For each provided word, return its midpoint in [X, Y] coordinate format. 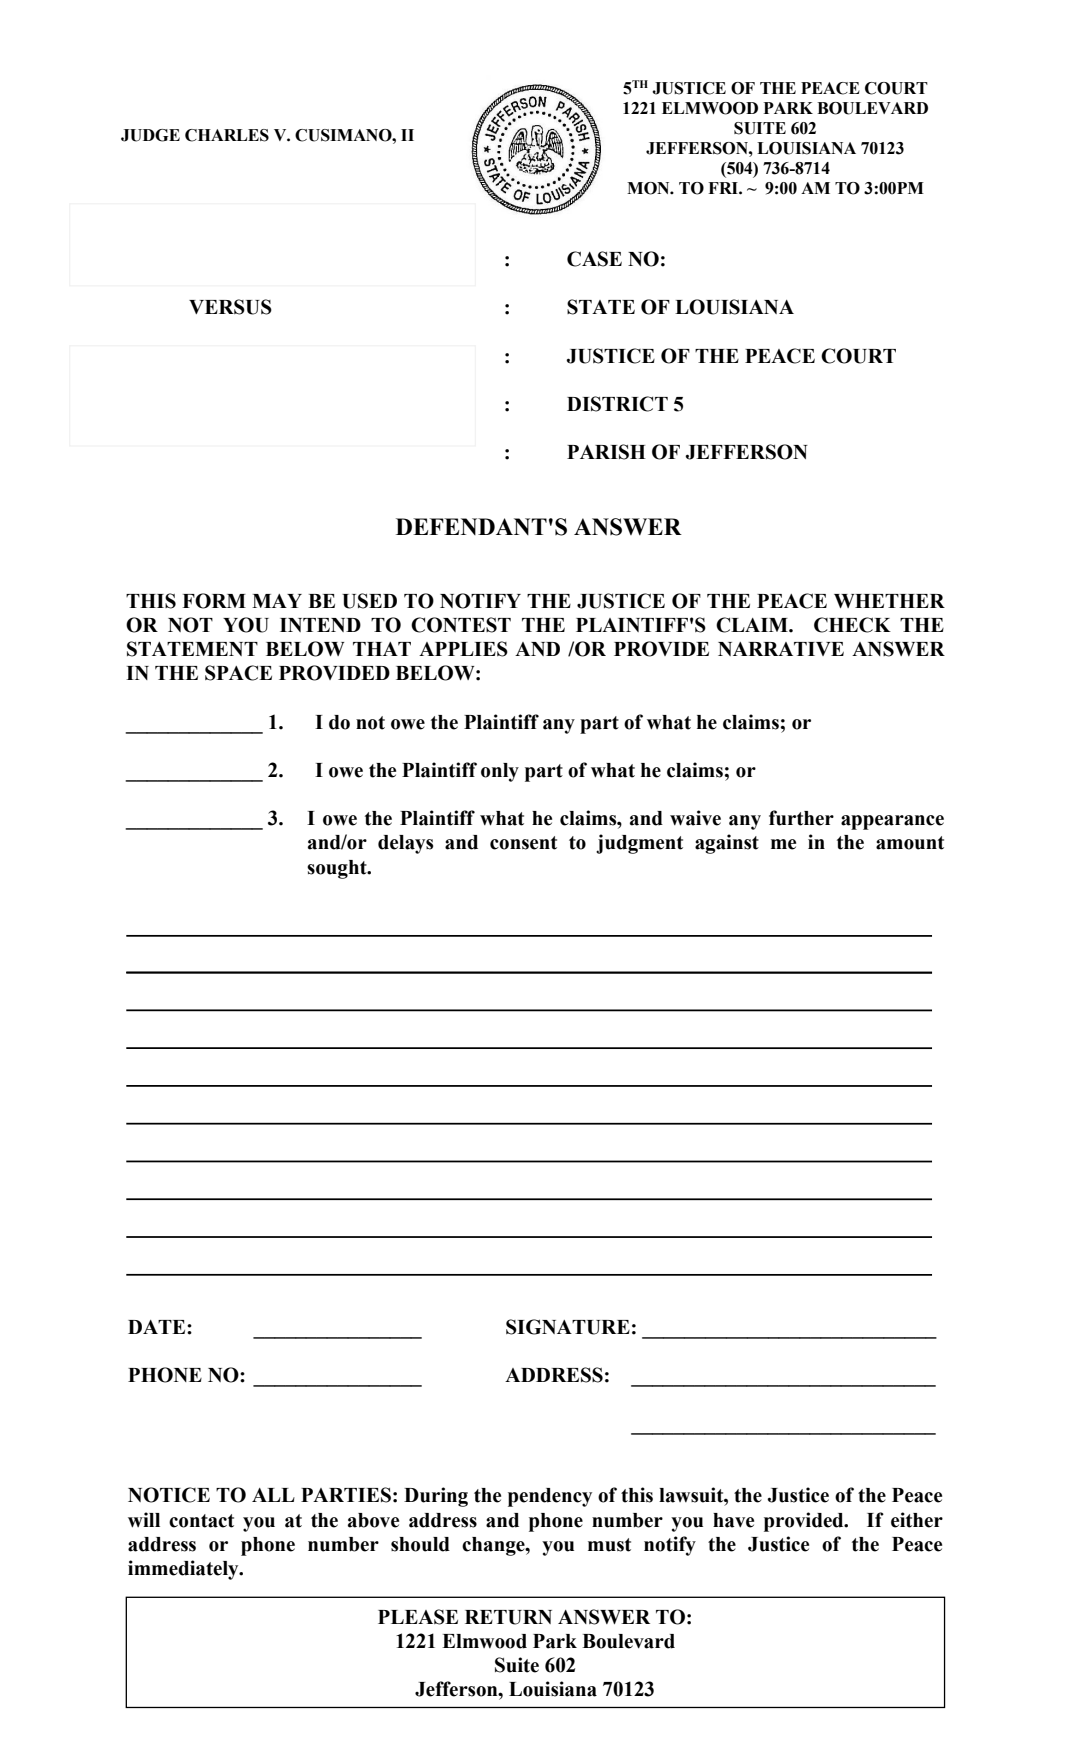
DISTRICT [617, 404]
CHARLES [227, 135]
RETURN [508, 1617]
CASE [594, 259]
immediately [184, 1570]
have [733, 1520]
